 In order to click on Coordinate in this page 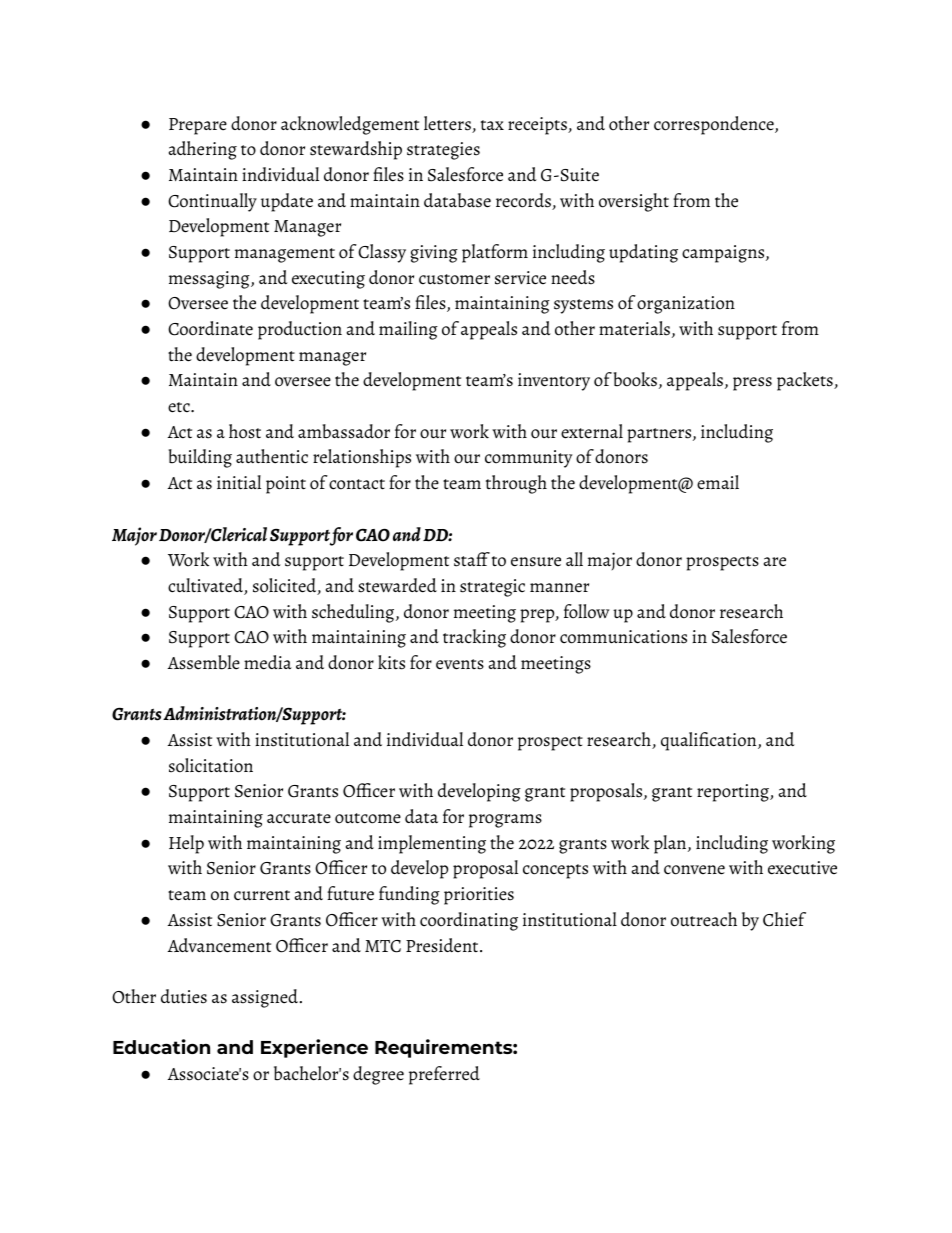, I will do `click(210, 328)`.
